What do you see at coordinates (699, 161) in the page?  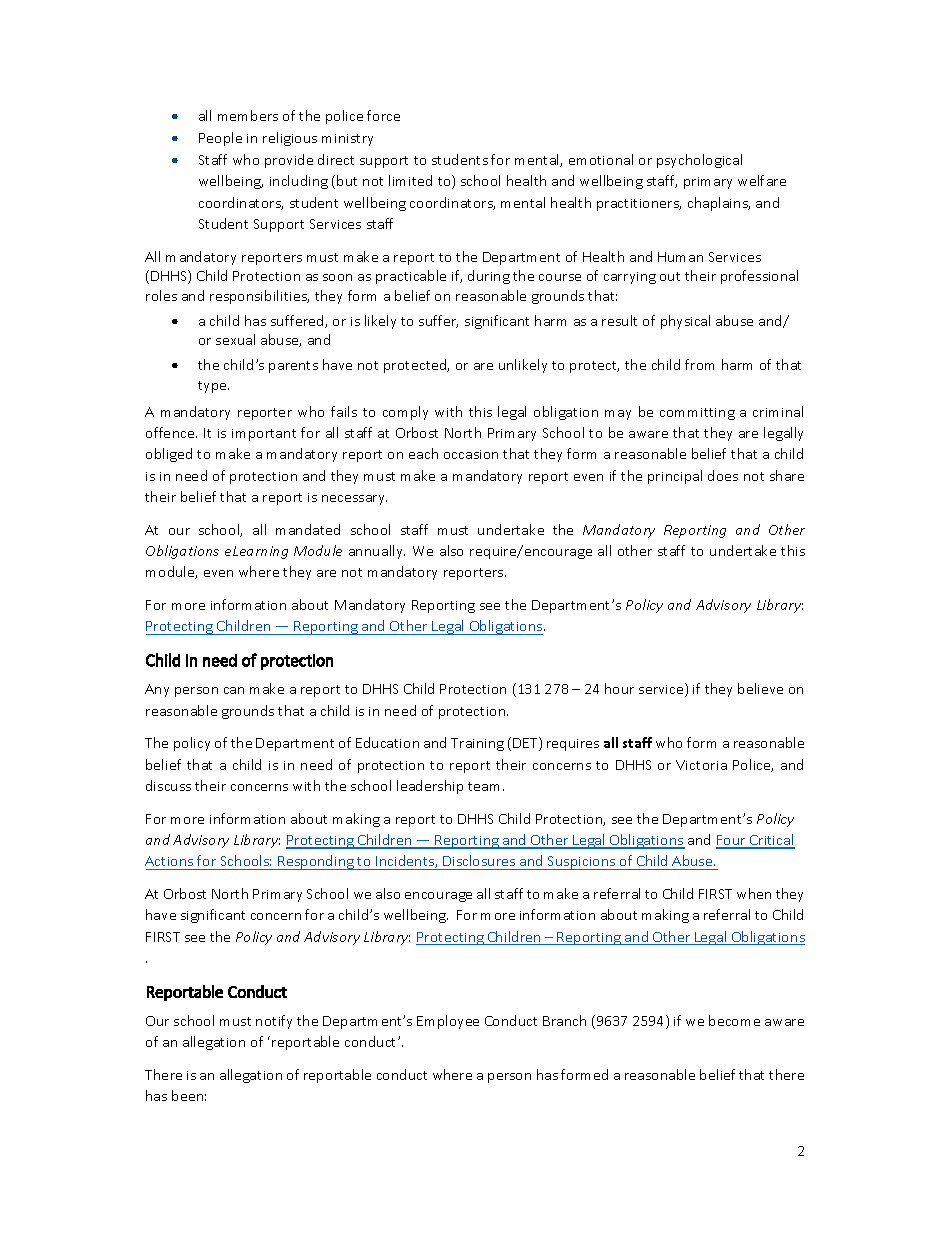 I see `psychological` at bounding box center [699, 161].
